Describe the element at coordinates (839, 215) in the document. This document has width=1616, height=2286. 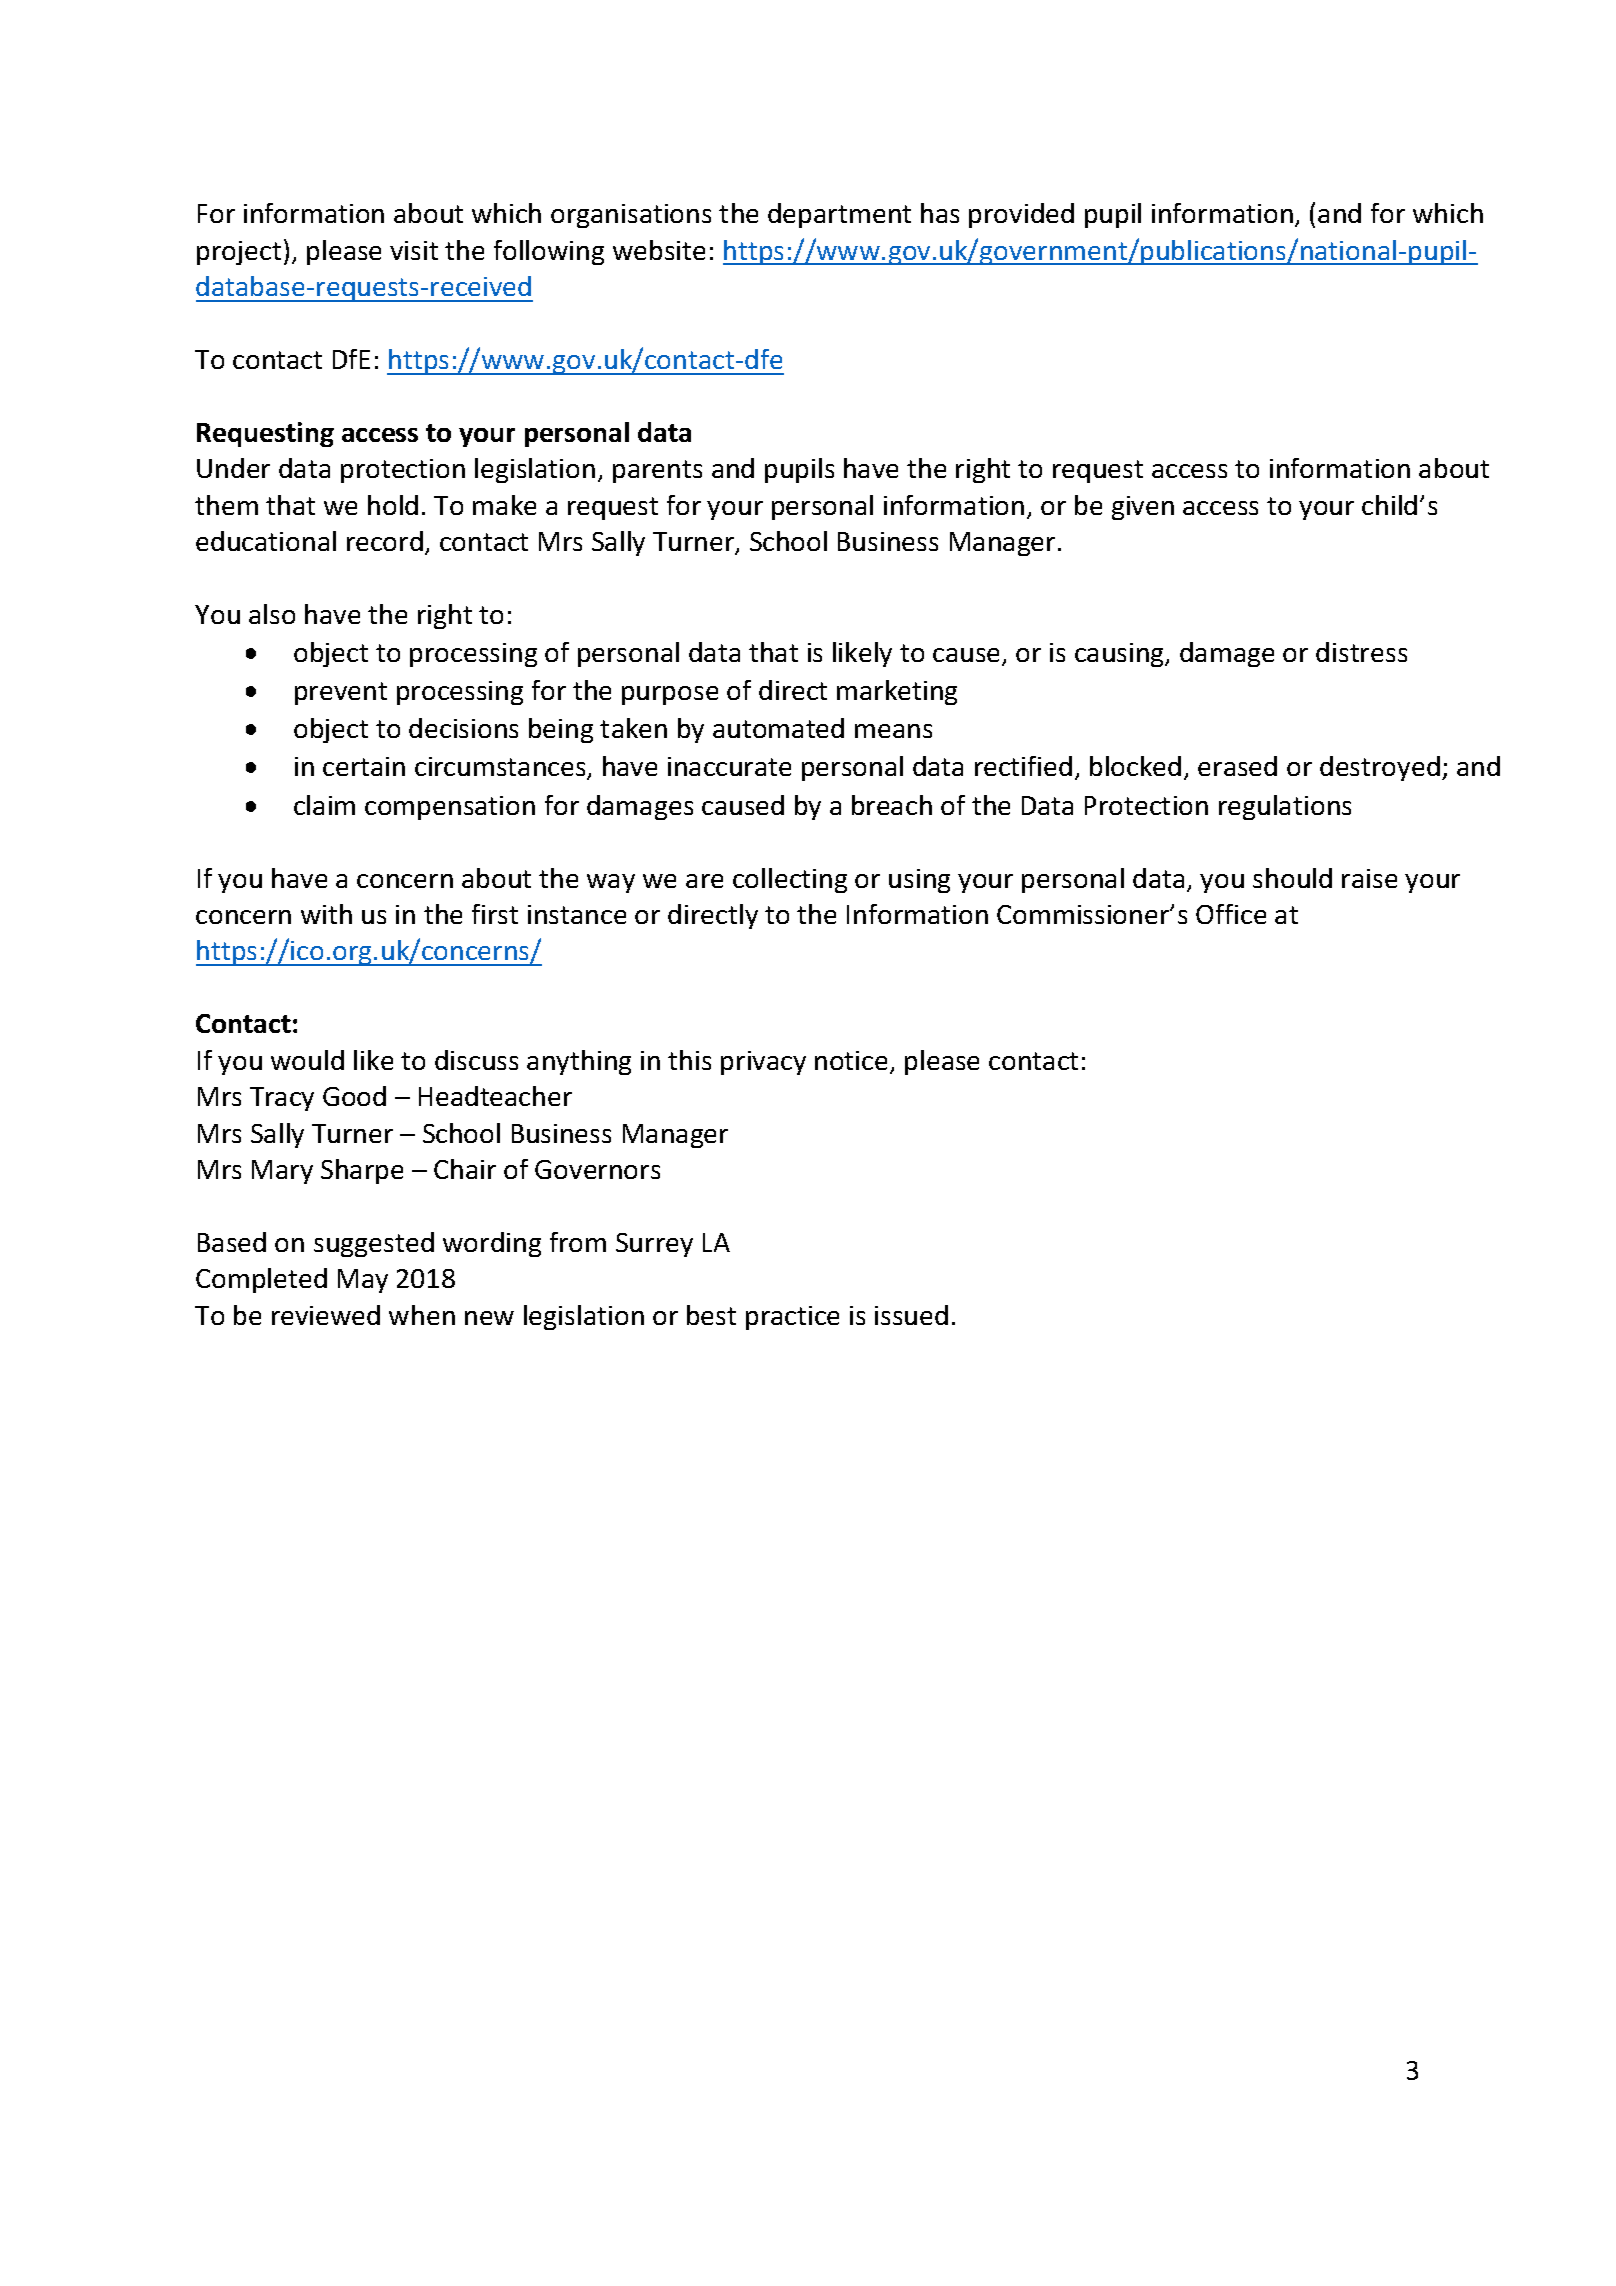
I see `department` at that location.
